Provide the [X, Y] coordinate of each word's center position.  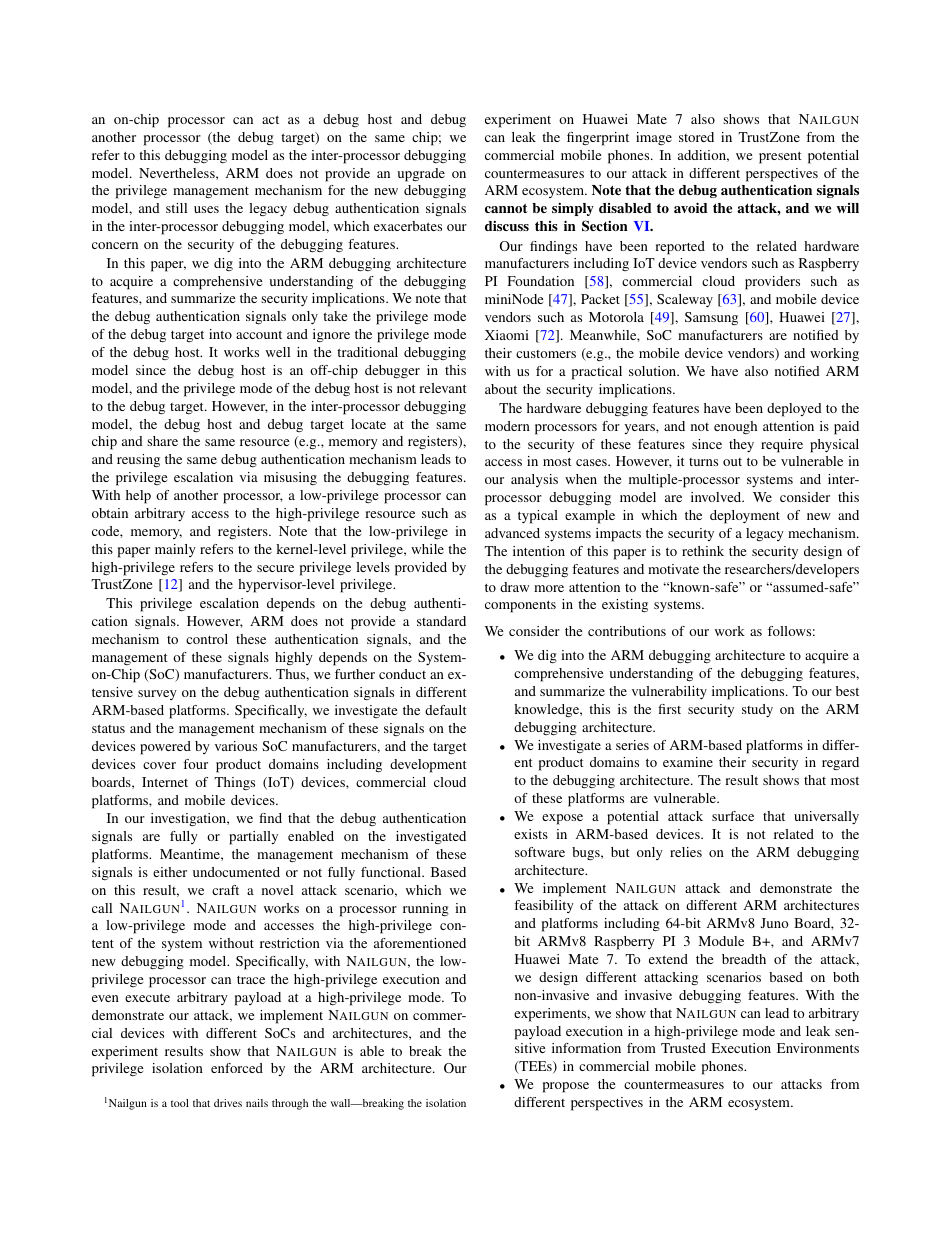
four [195, 764]
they [741, 445]
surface [733, 816]
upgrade [421, 175]
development [428, 766]
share [162, 441]
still [176, 208]
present [780, 157]
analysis [534, 480]
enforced [237, 1068]
